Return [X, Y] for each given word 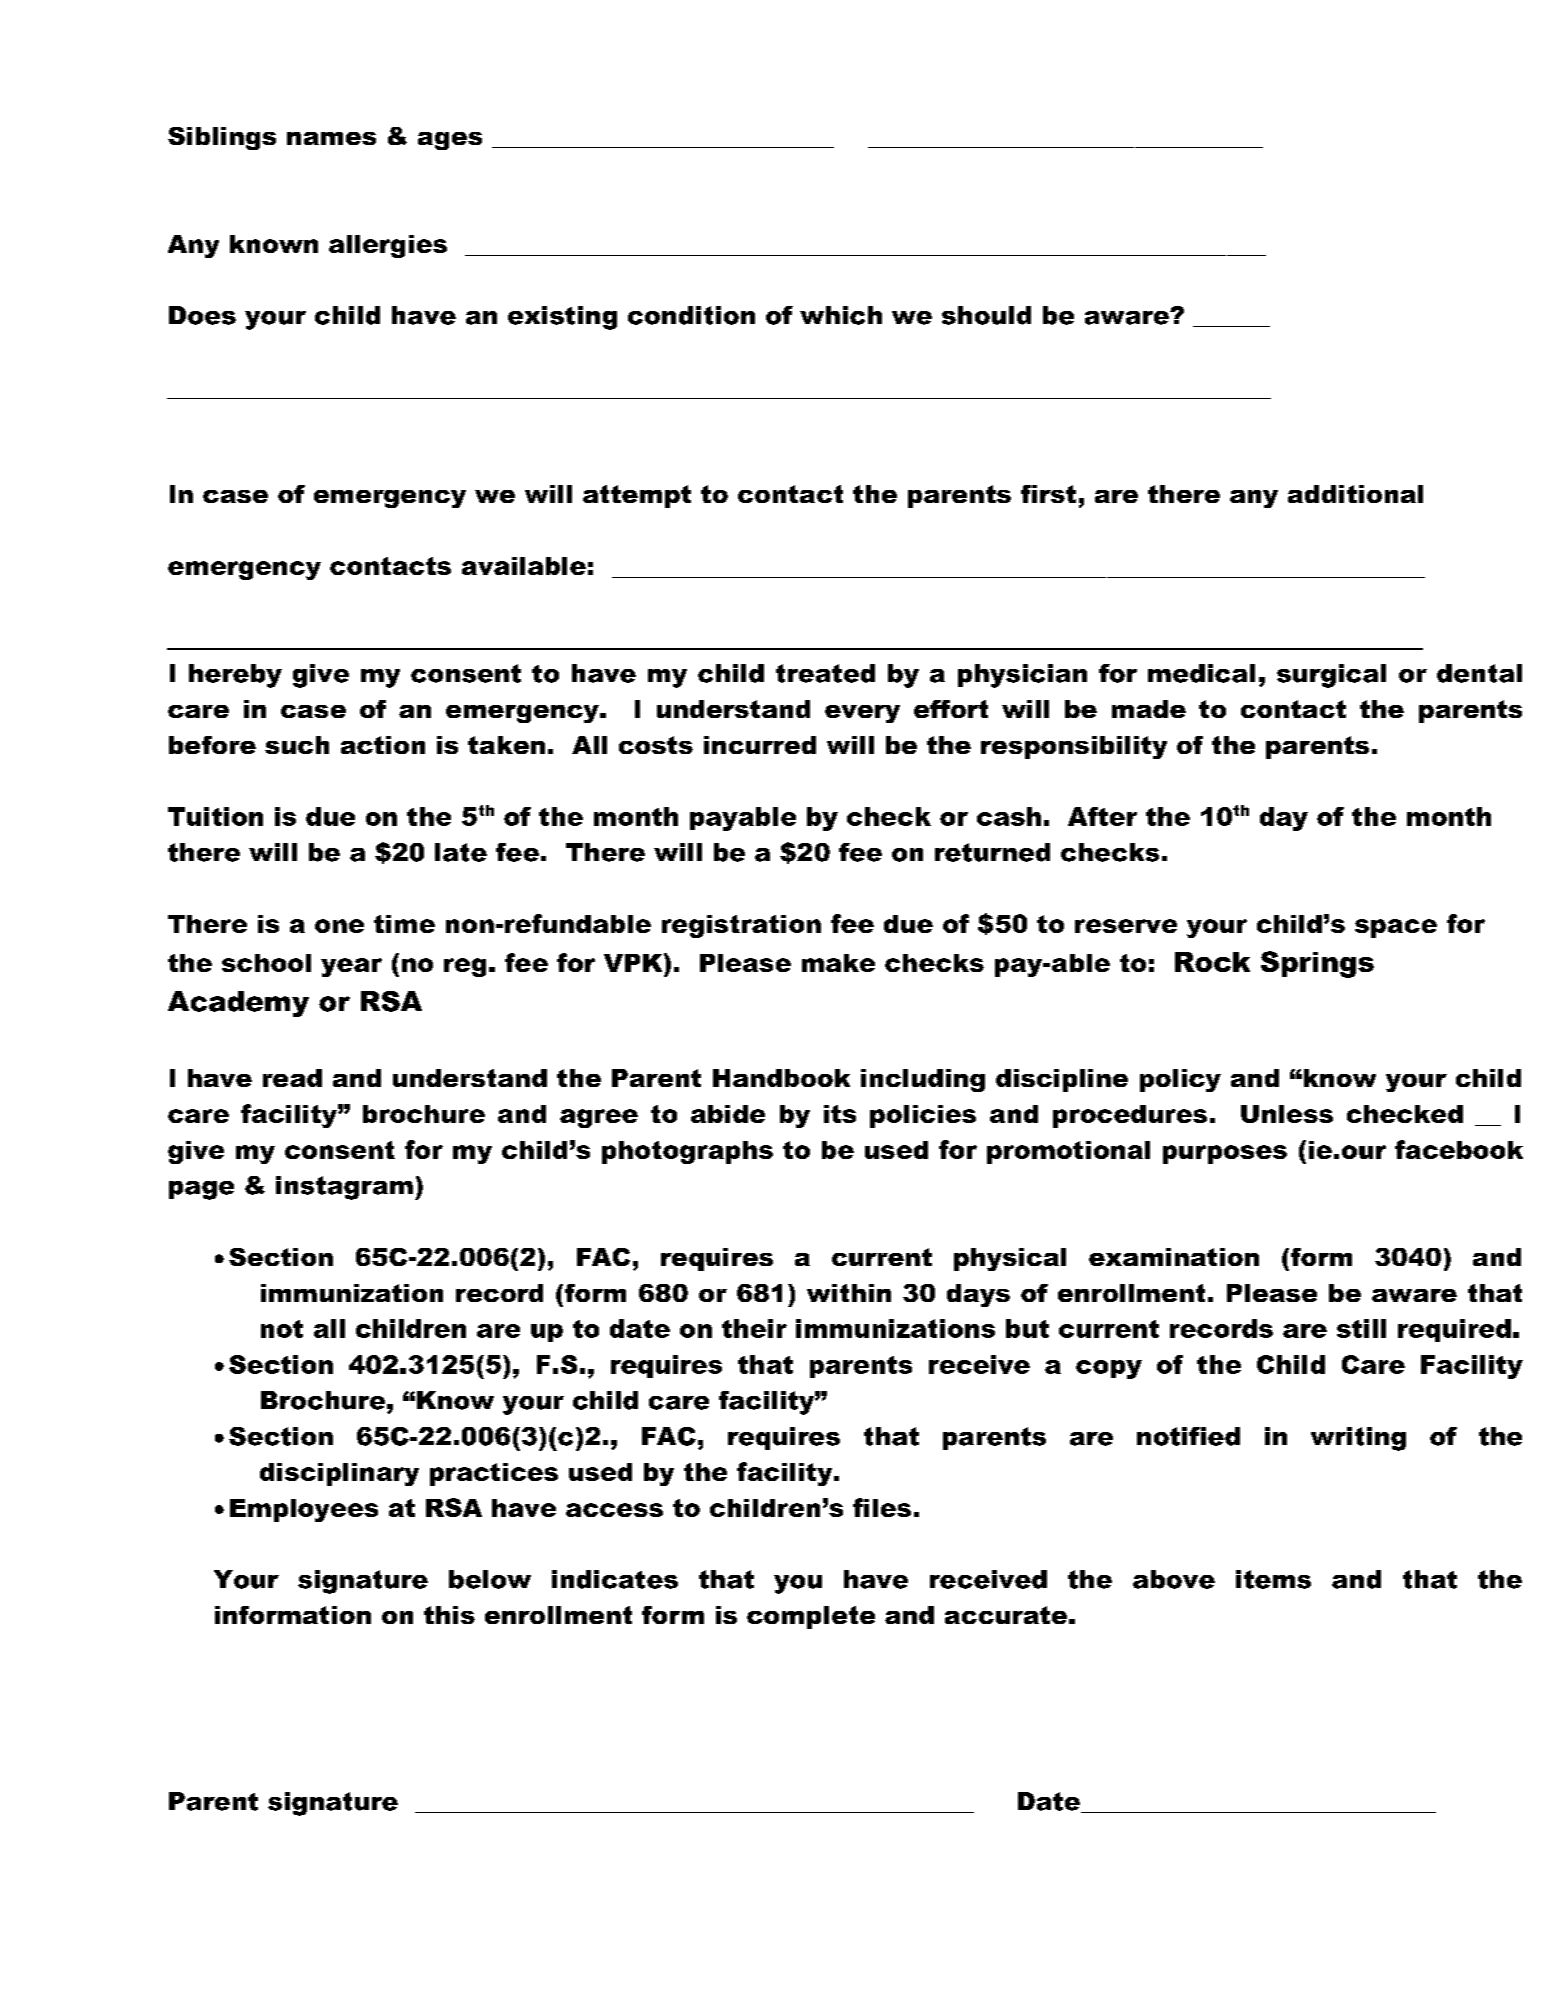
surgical [1331, 676]
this [449, 1615]
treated [825, 673]
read [292, 1078]
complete [811, 1617]
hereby [235, 676]
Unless [1287, 1114]
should [986, 315]
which [841, 315]
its [840, 1114]
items [1273, 1579]
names [331, 138]
